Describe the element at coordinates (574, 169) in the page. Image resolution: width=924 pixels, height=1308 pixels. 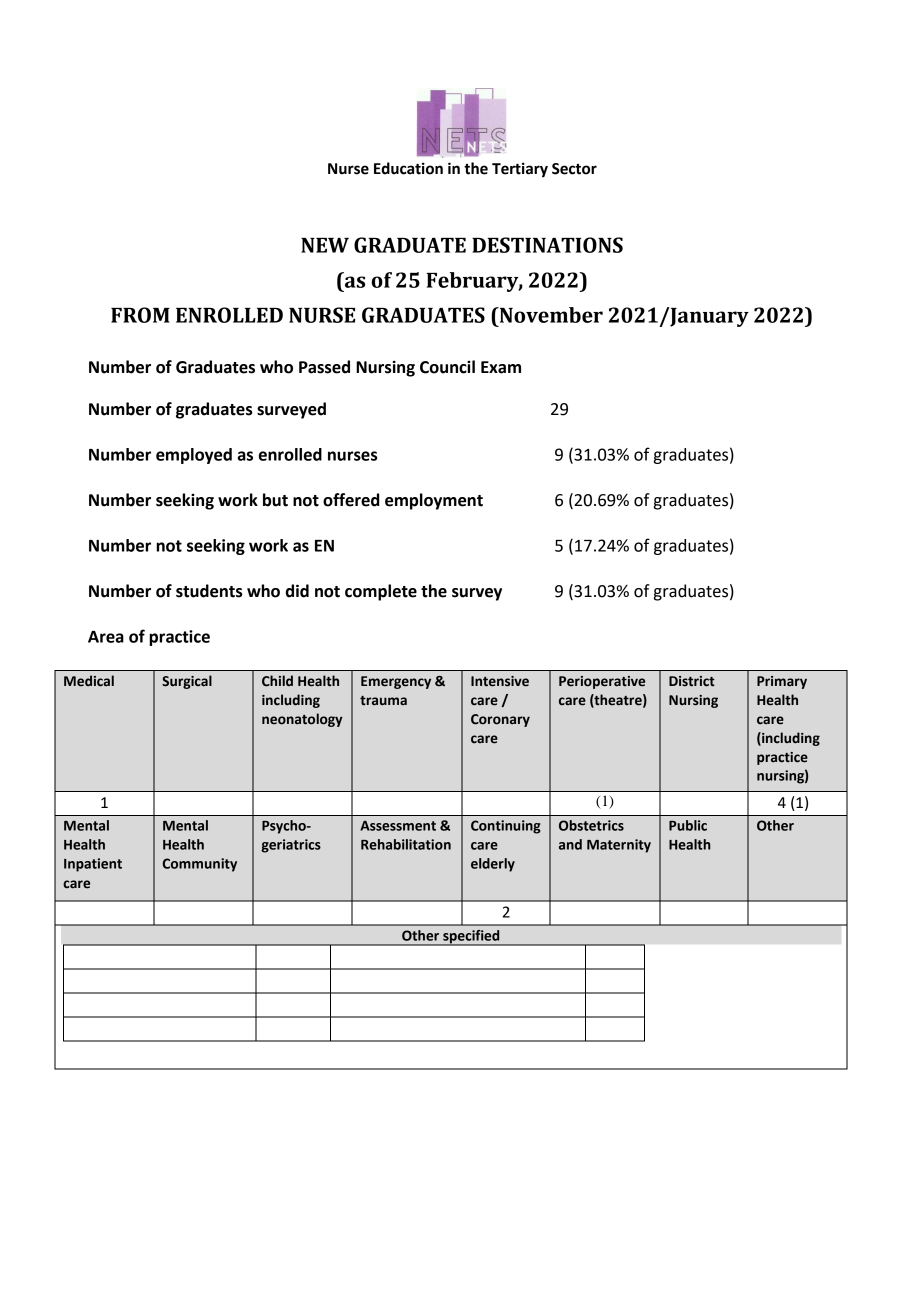
I see `Sector` at that location.
